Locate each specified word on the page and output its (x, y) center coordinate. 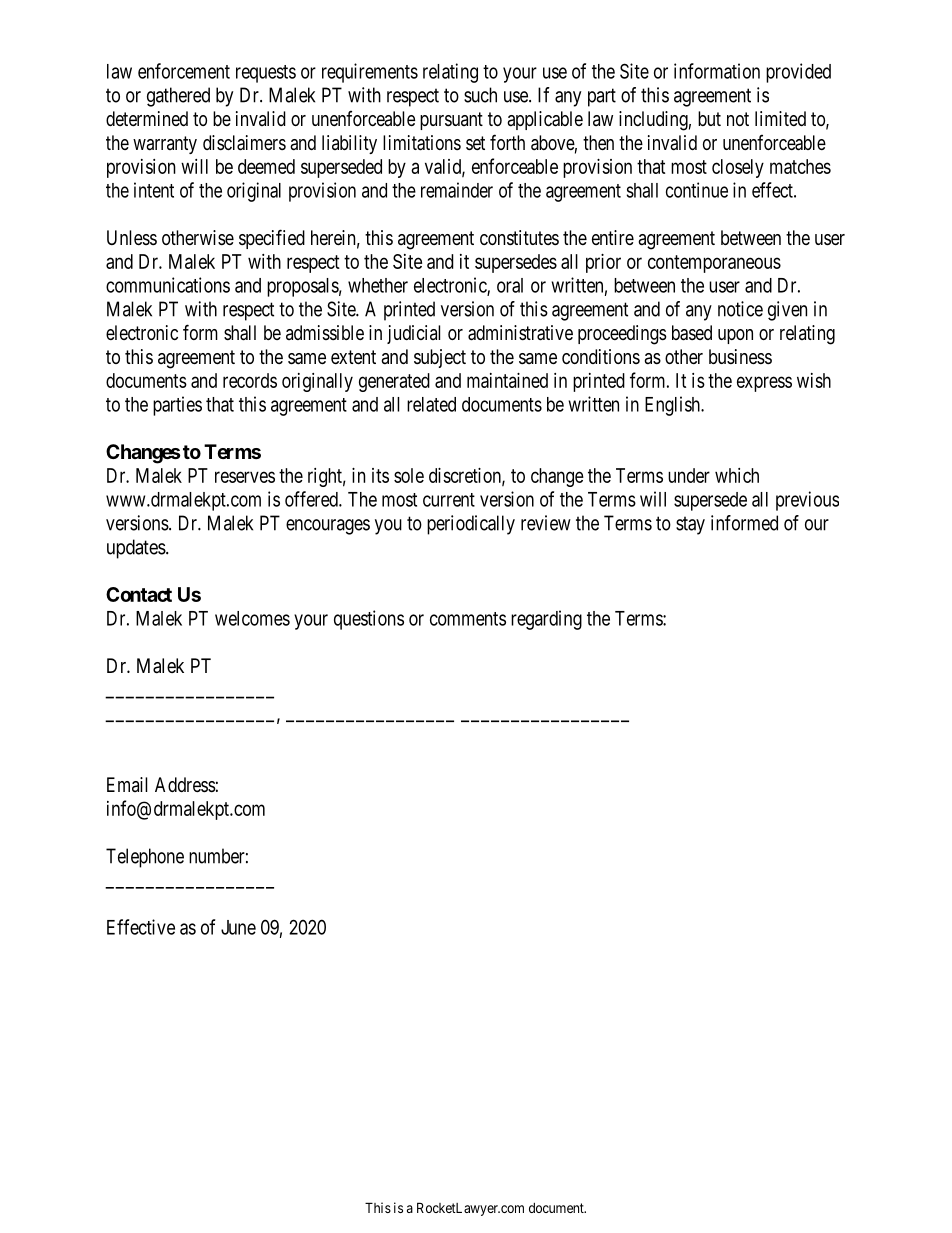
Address (185, 785)
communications (168, 285)
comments (468, 619)
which (737, 475)
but (709, 118)
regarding (546, 620)
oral (510, 285)
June (238, 927)
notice (740, 309)
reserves (245, 477)
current (449, 500)
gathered (178, 97)
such (480, 95)
